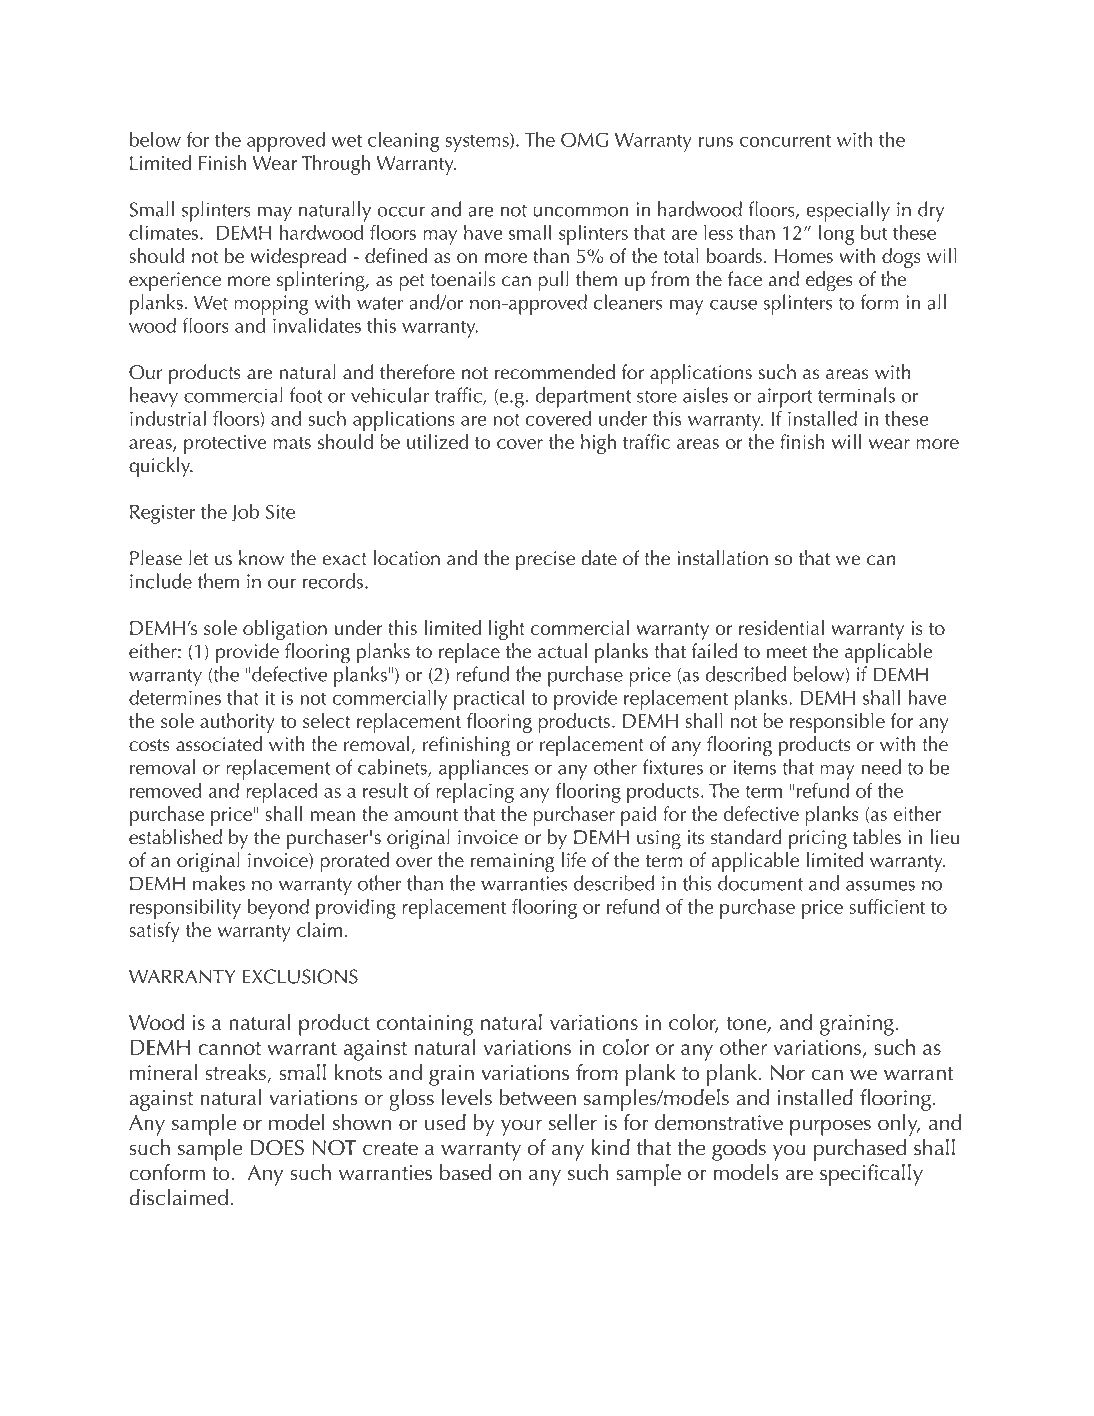 Image resolution: width=1094 pixels, height=1416 pixels. I want to click on Through, so click(335, 165).
